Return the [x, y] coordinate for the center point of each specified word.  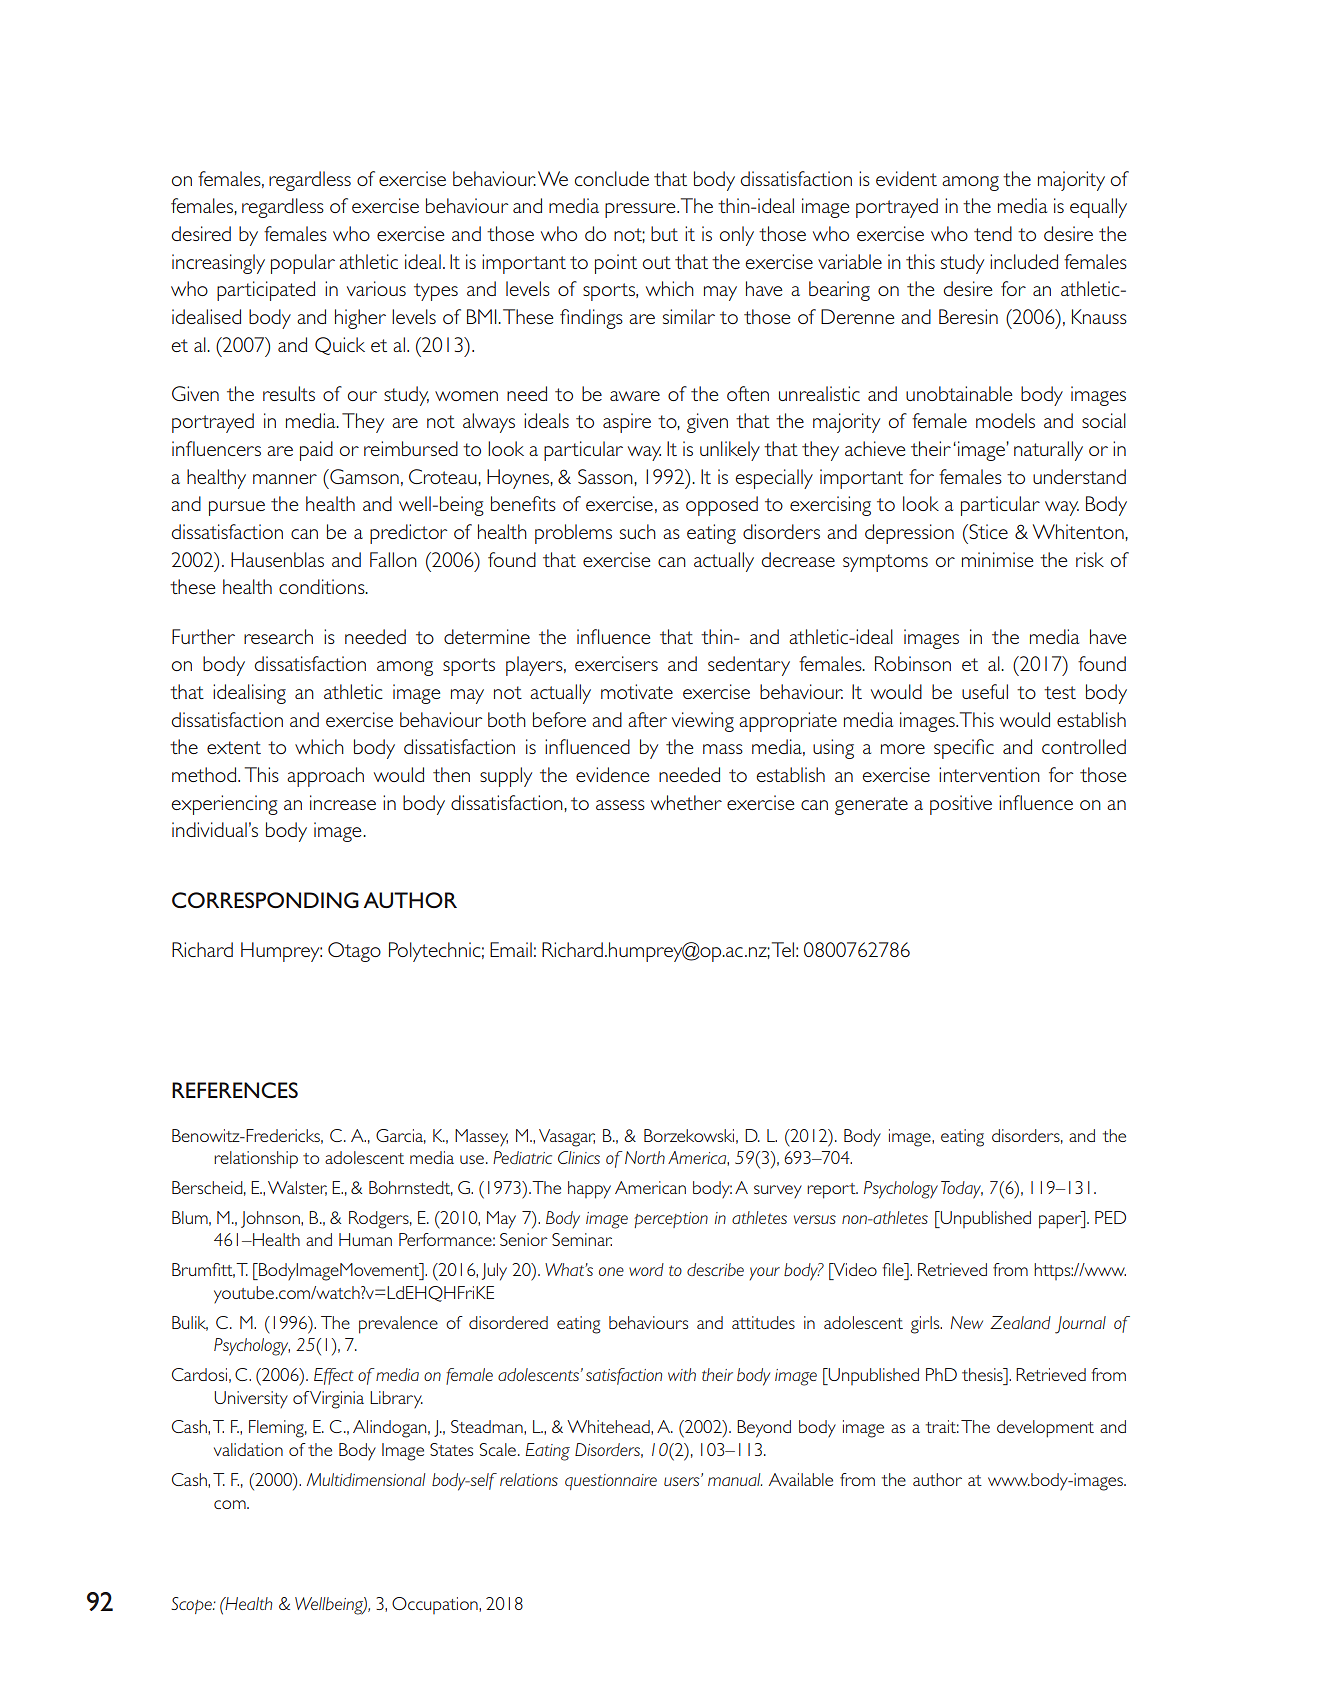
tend [993, 233]
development [1045, 1429]
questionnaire [611, 1482]
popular [303, 264]
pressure [641, 210]
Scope [192, 1605]
